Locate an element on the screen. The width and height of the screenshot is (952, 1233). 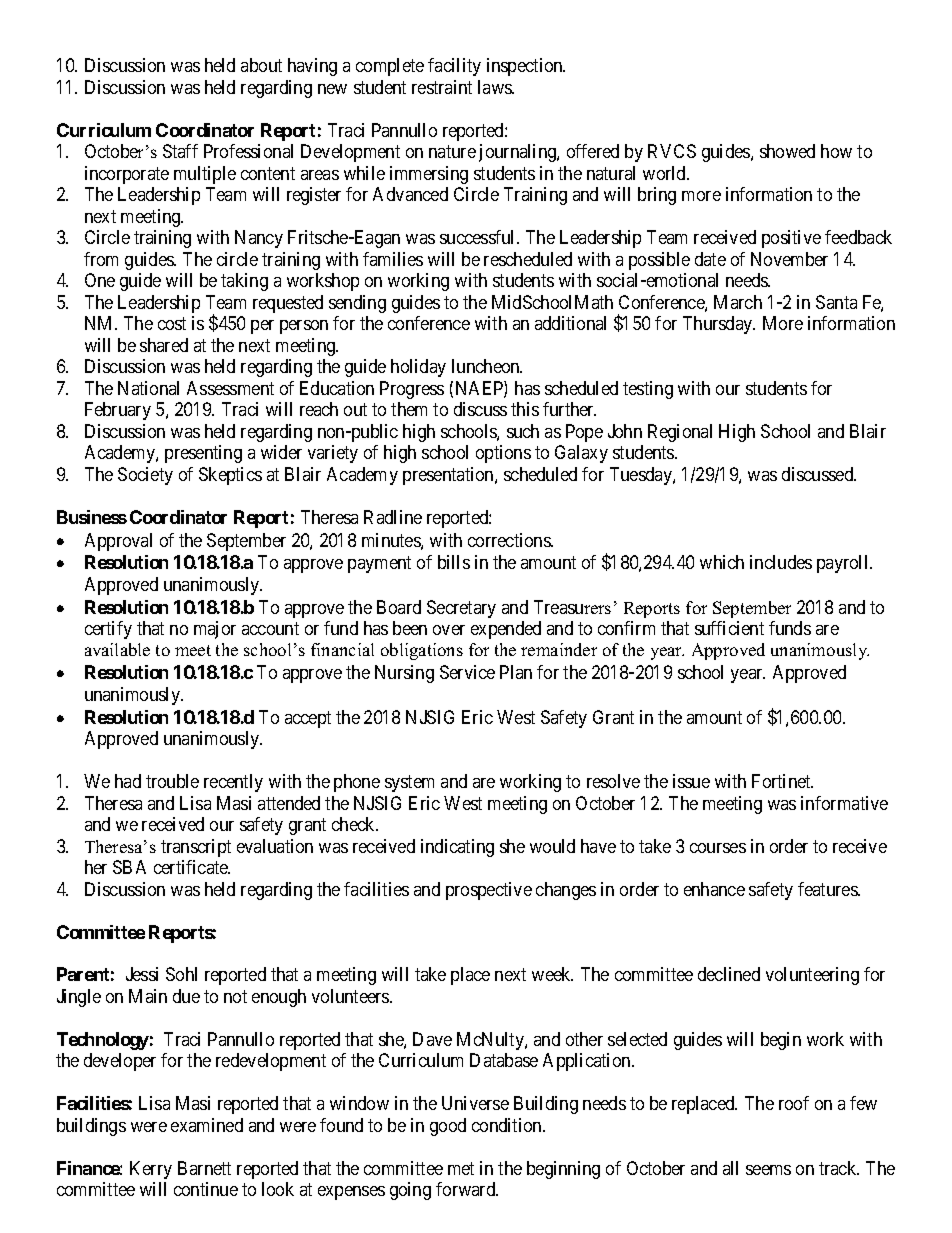
laws is located at coordinates (495, 87).
